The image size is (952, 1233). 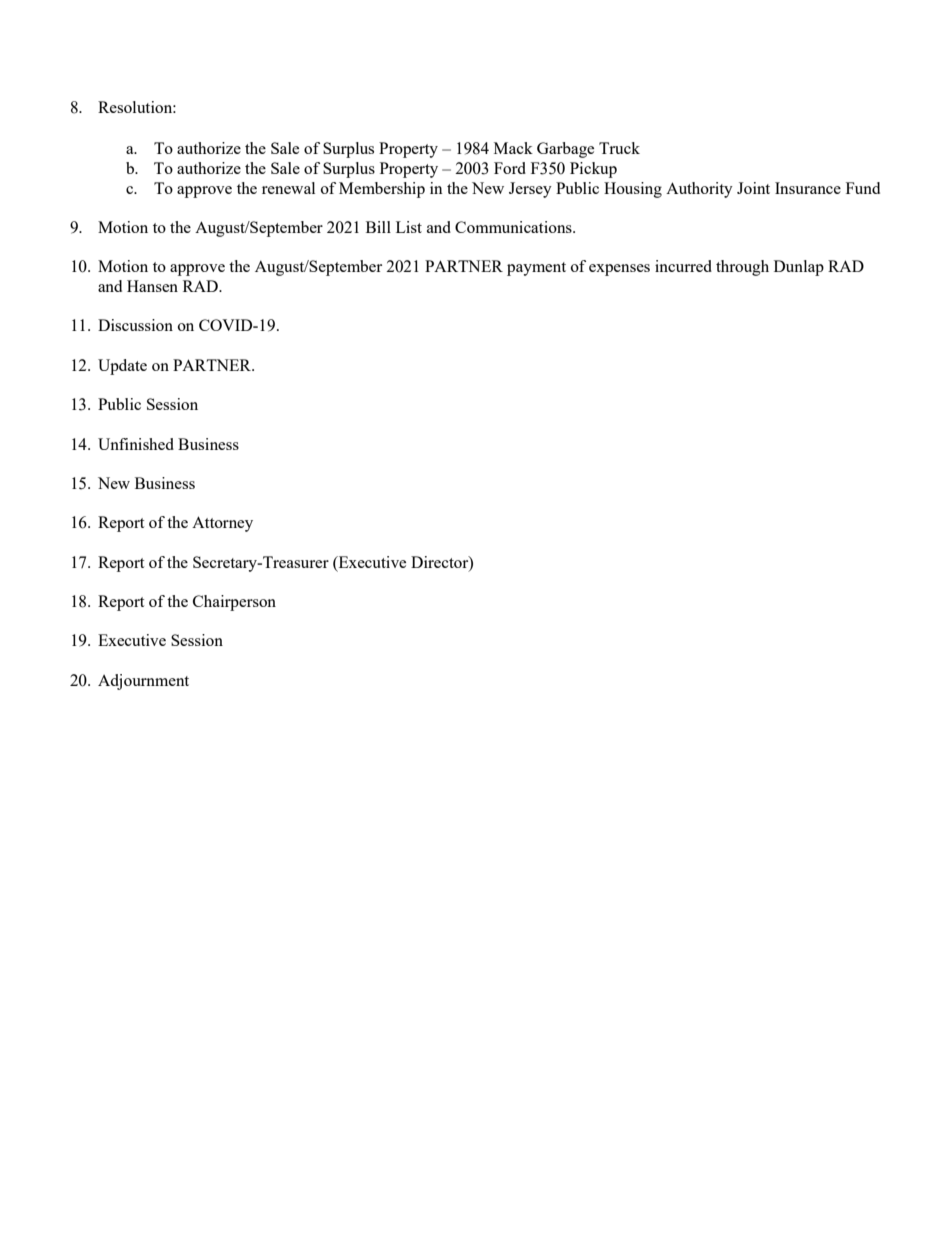 What do you see at coordinates (222, 524) in the screenshot?
I see `Attorney` at bounding box center [222, 524].
